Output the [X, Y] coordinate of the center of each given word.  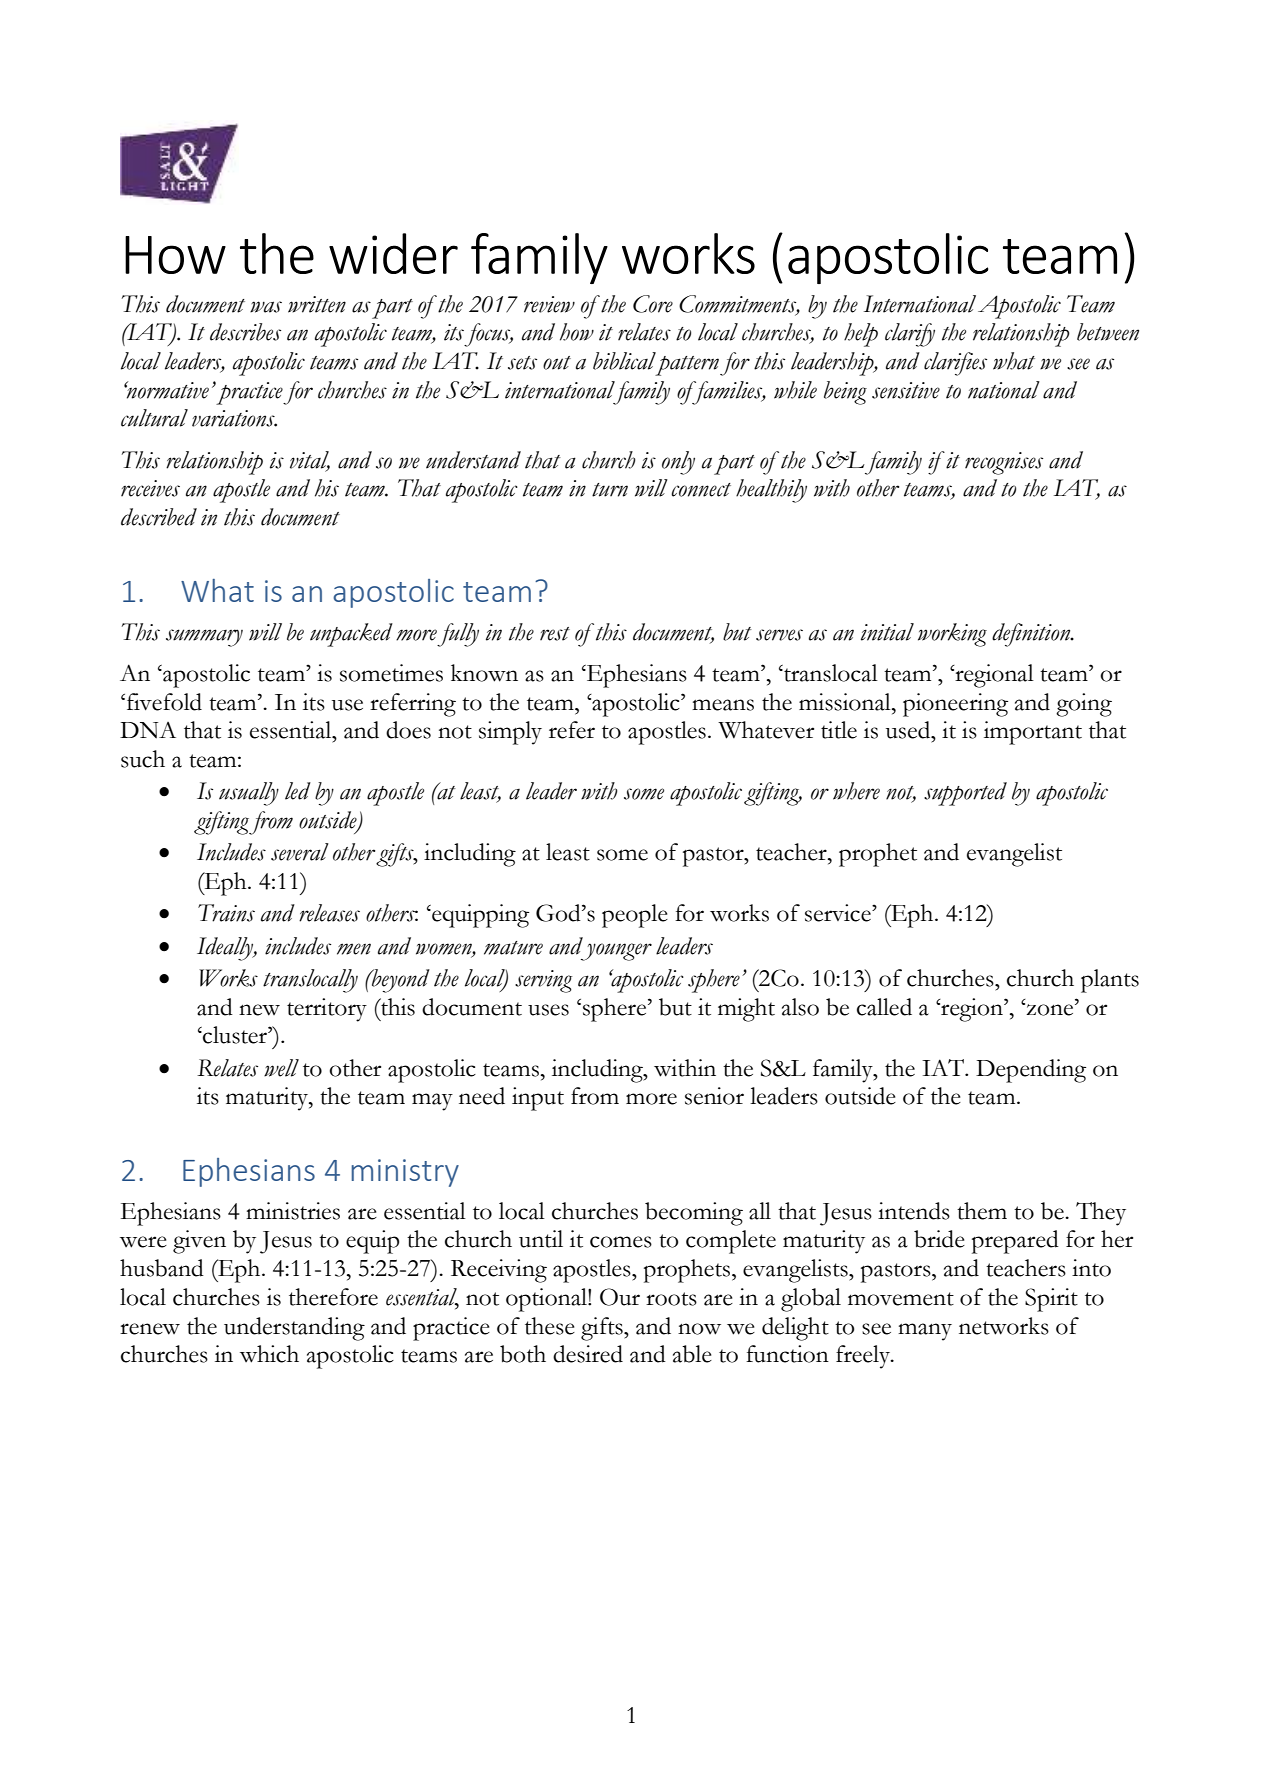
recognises [1004, 463]
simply [510, 733]
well [281, 1068]
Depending [1031, 1071]
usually [249, 794]
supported [965, 794]
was [266, 307]
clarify [910, 335]
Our [620, 1297]
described [159, 517]
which [269, 1354]
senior [714, 1096]
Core [653, 304]
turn [610, 490]
